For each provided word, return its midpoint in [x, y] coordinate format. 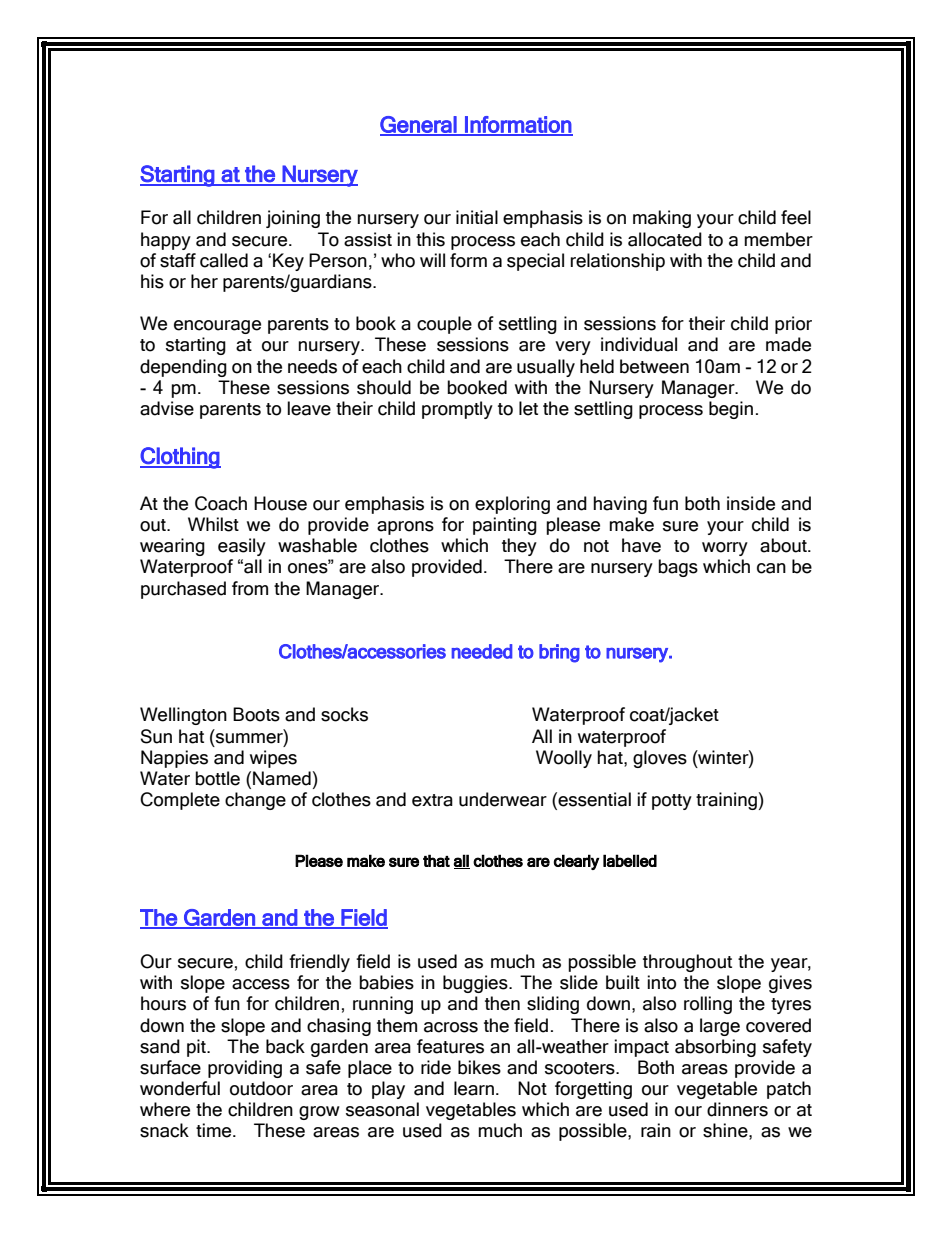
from [250, 588]
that [436, 860]
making [662, 219]
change [255, 801]
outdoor [261, 1088]
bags [678, 568]
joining [293, 219]
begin [731, 410]
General [419, 125]
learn [474, 1088]
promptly [457, 410]
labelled [630, 860]
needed [482, 651]
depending [183, 368]
